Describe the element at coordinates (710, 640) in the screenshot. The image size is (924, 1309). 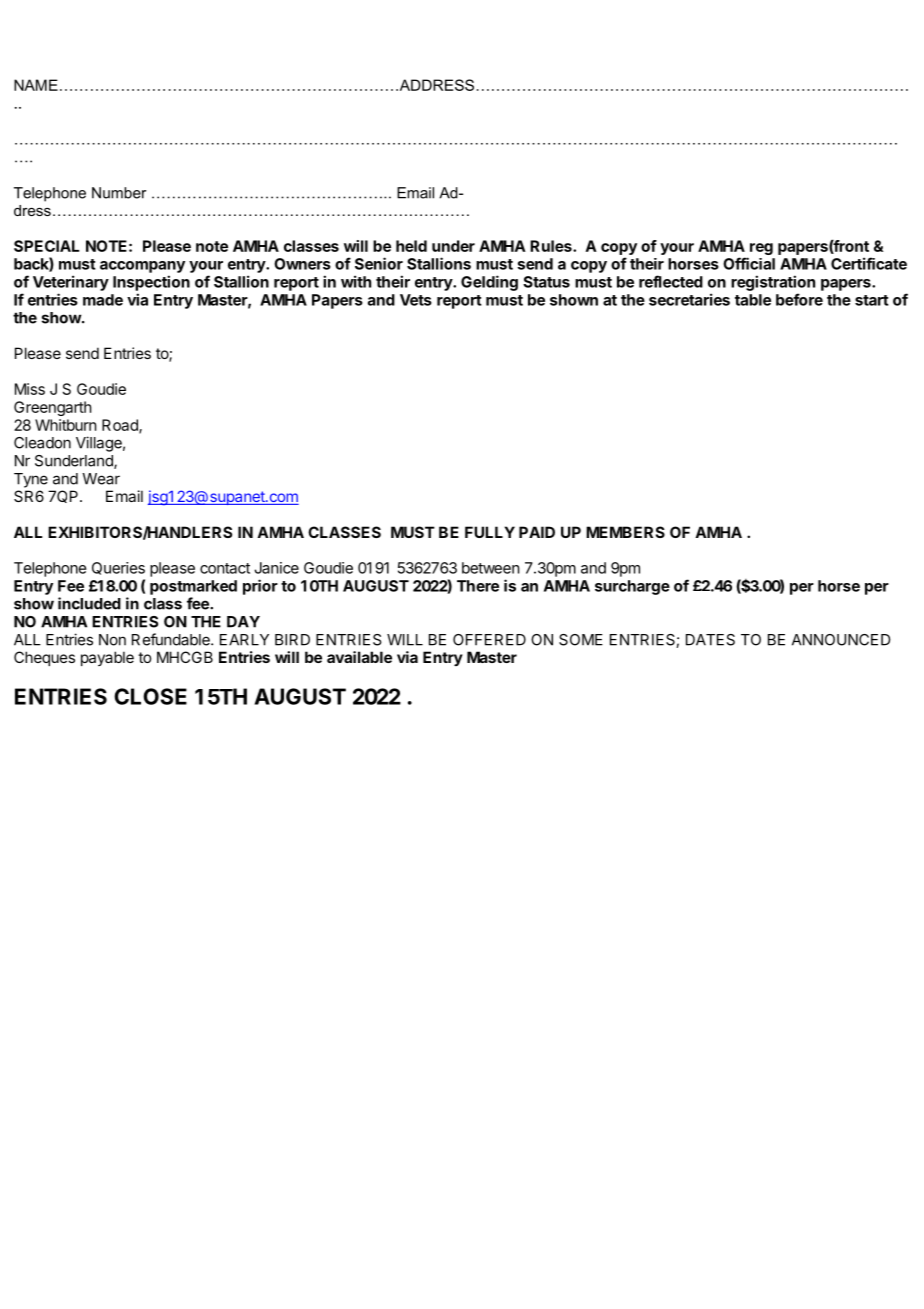
I see `DATES` at that location.
